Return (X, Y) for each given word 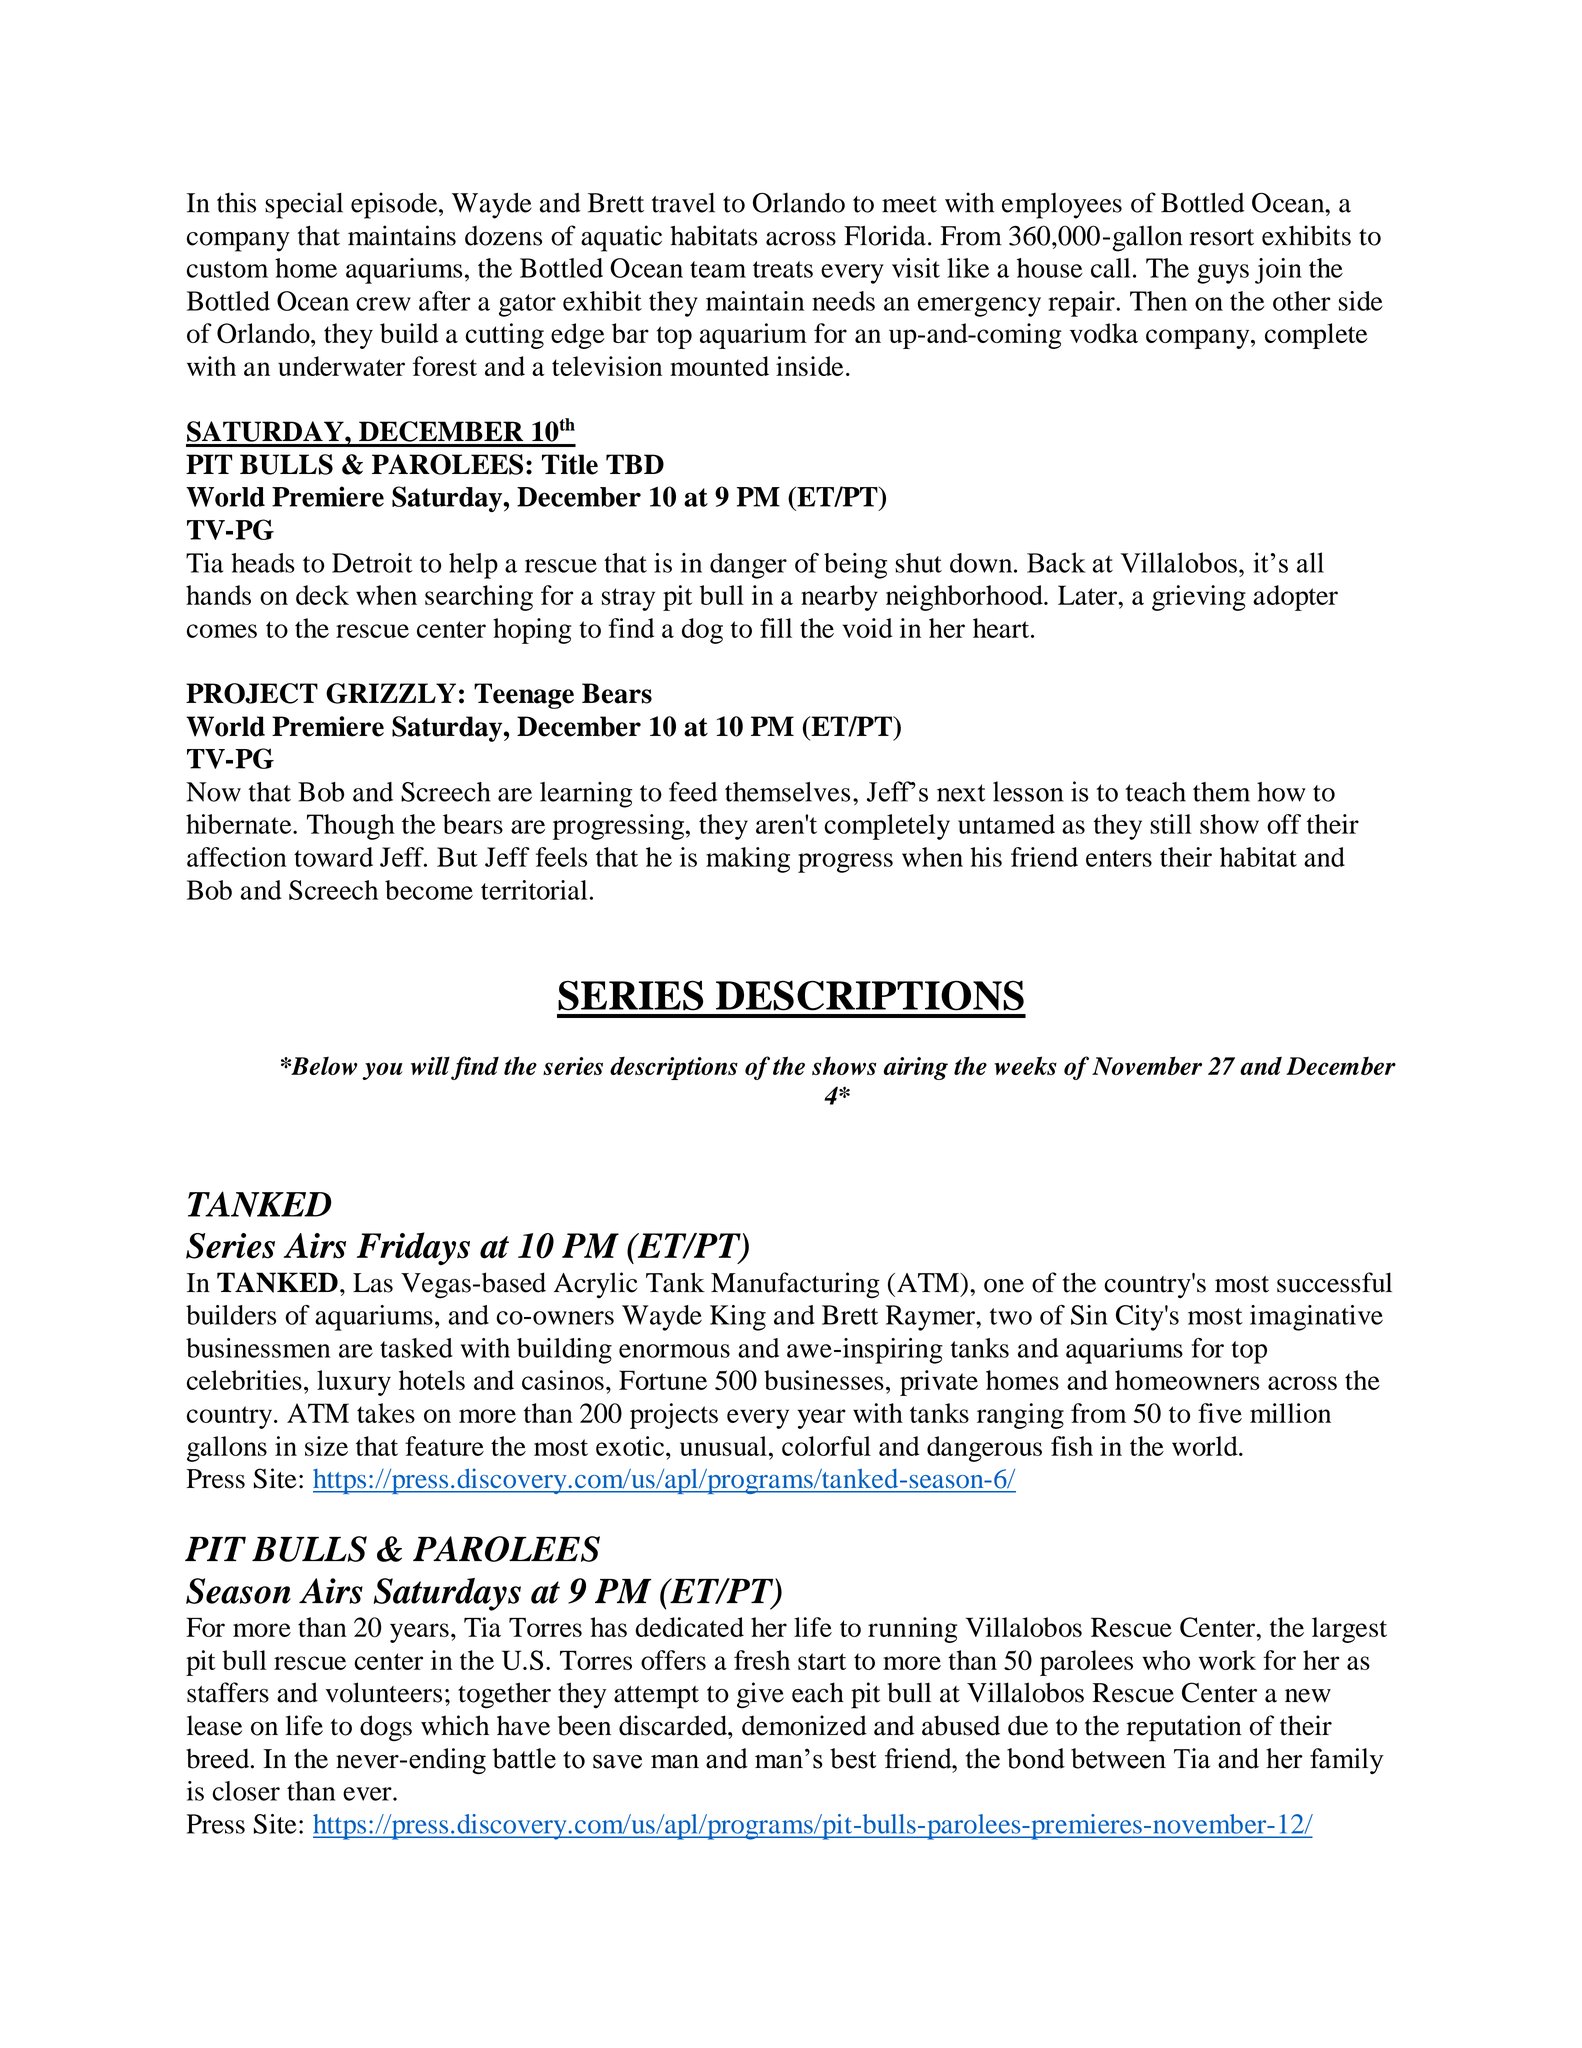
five (1220, 1413)
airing (915, 1068)
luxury (354, 1383)
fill (776, 628)
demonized (804, 1725)
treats (783, 269)
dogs (386, 1728)
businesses (824, 1380)
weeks (1025, 1065)
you (382, 1071)
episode (395, 205)
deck (322, 595)
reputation (1184, 1728)
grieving (1199, 598)
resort (1222, 237)
